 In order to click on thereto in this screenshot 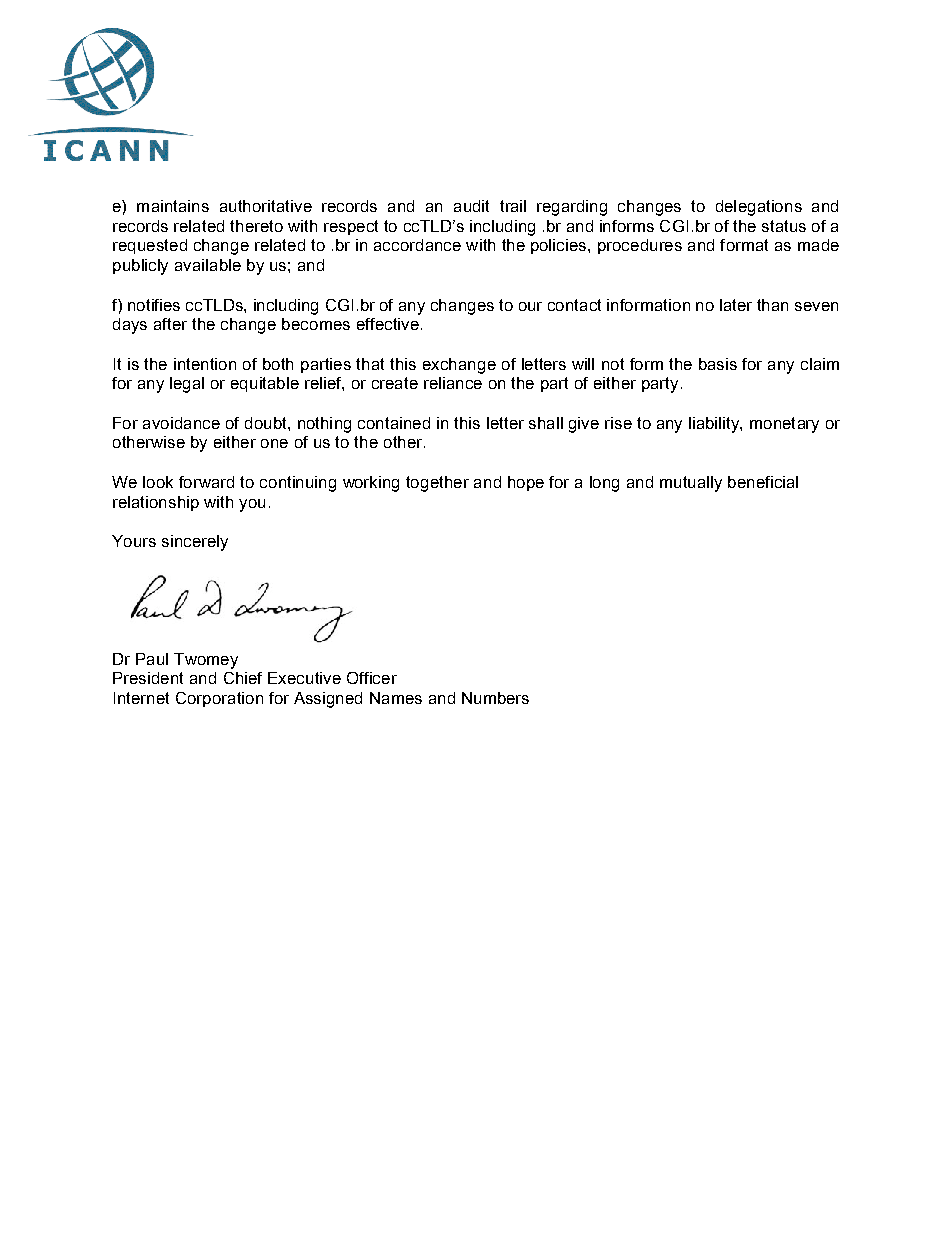, I will do `click(256, 226)`.
